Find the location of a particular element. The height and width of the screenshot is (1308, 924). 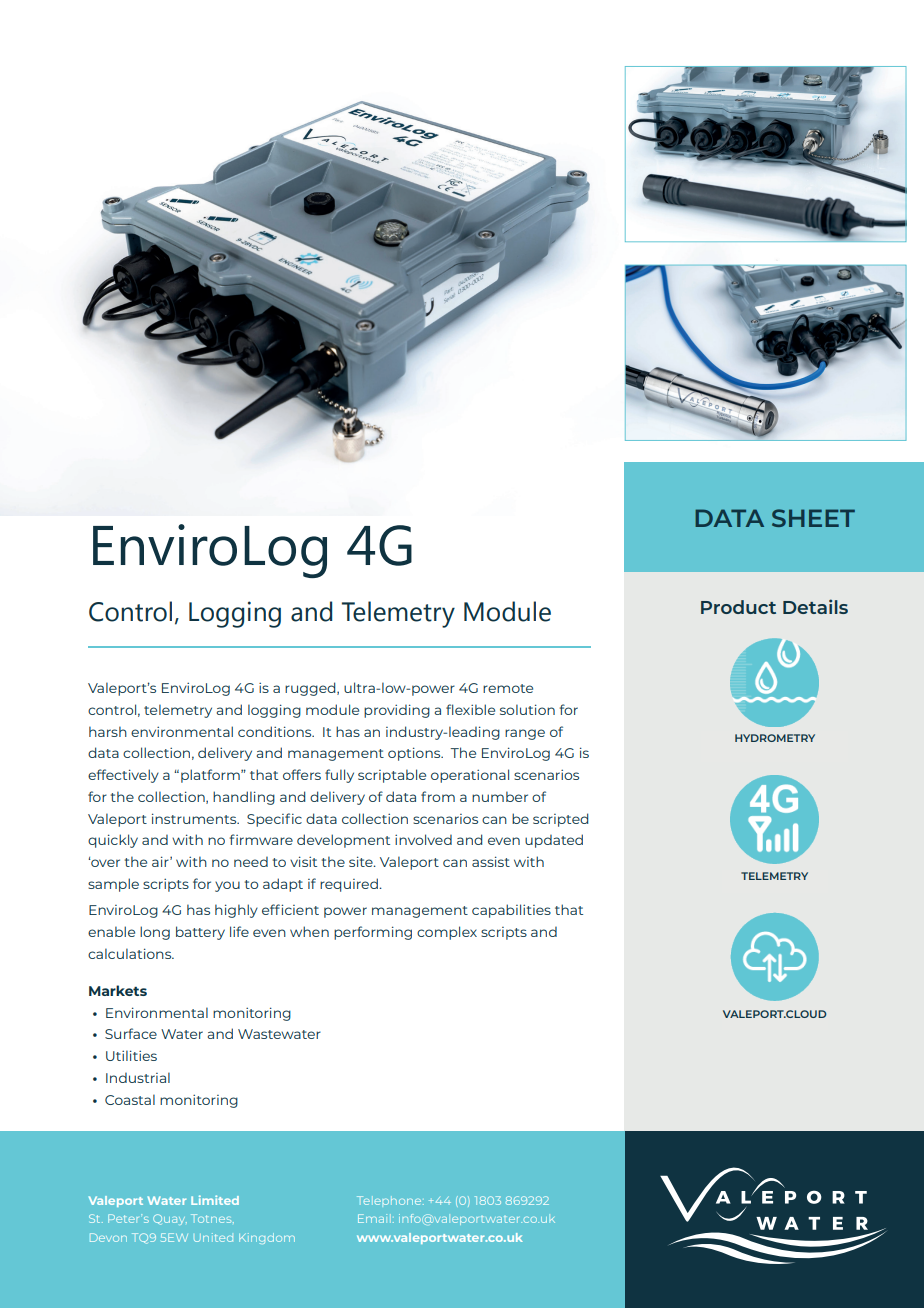

operational is located at coordinates (470, 776).
